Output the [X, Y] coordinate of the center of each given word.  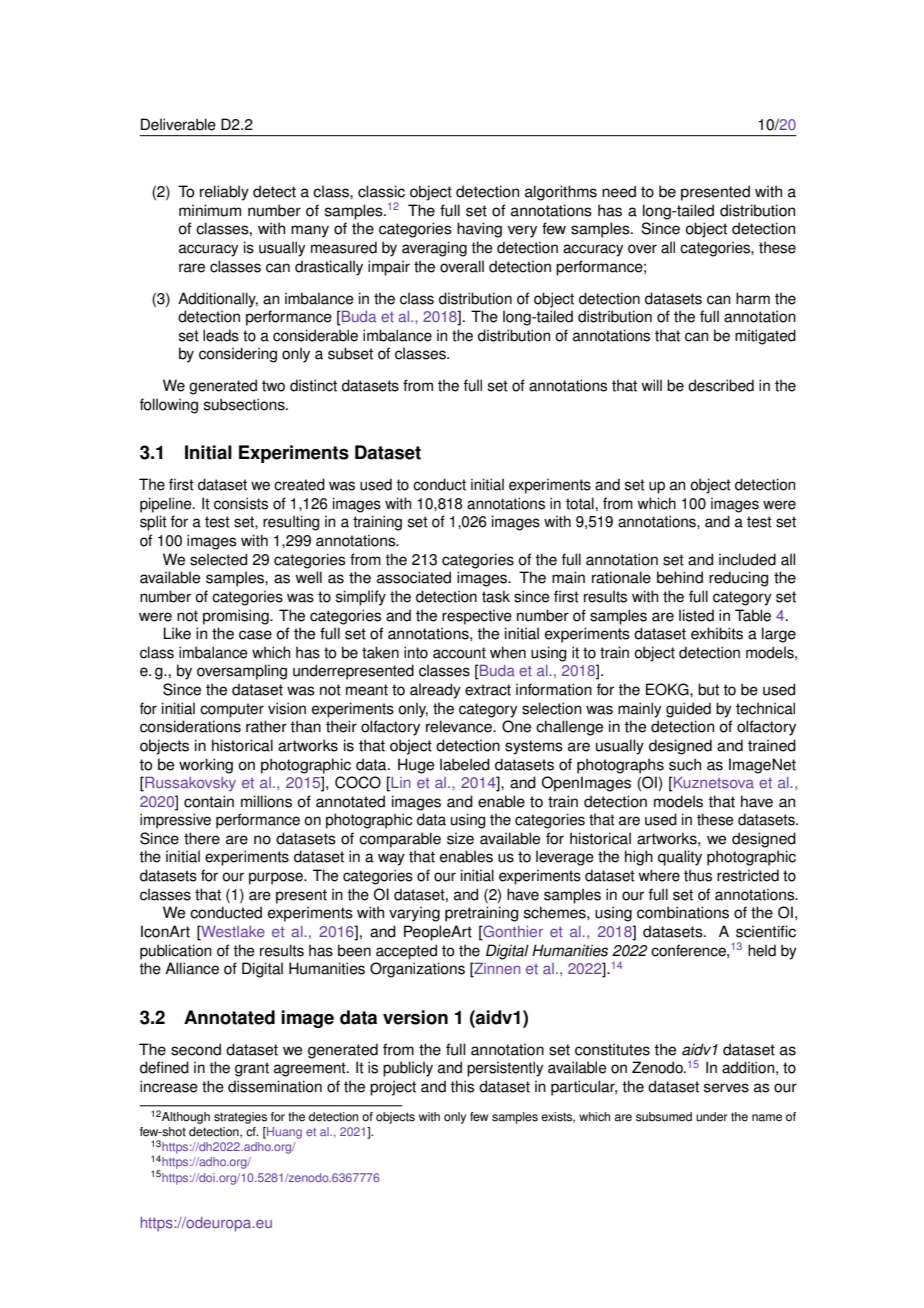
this [462, 1086]
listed [696, 615]
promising [237, 617]
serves [726, 1088]
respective [477, 617]
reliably [224, 193]
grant [252, 1069]
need [619, 191]
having [479, 230]
